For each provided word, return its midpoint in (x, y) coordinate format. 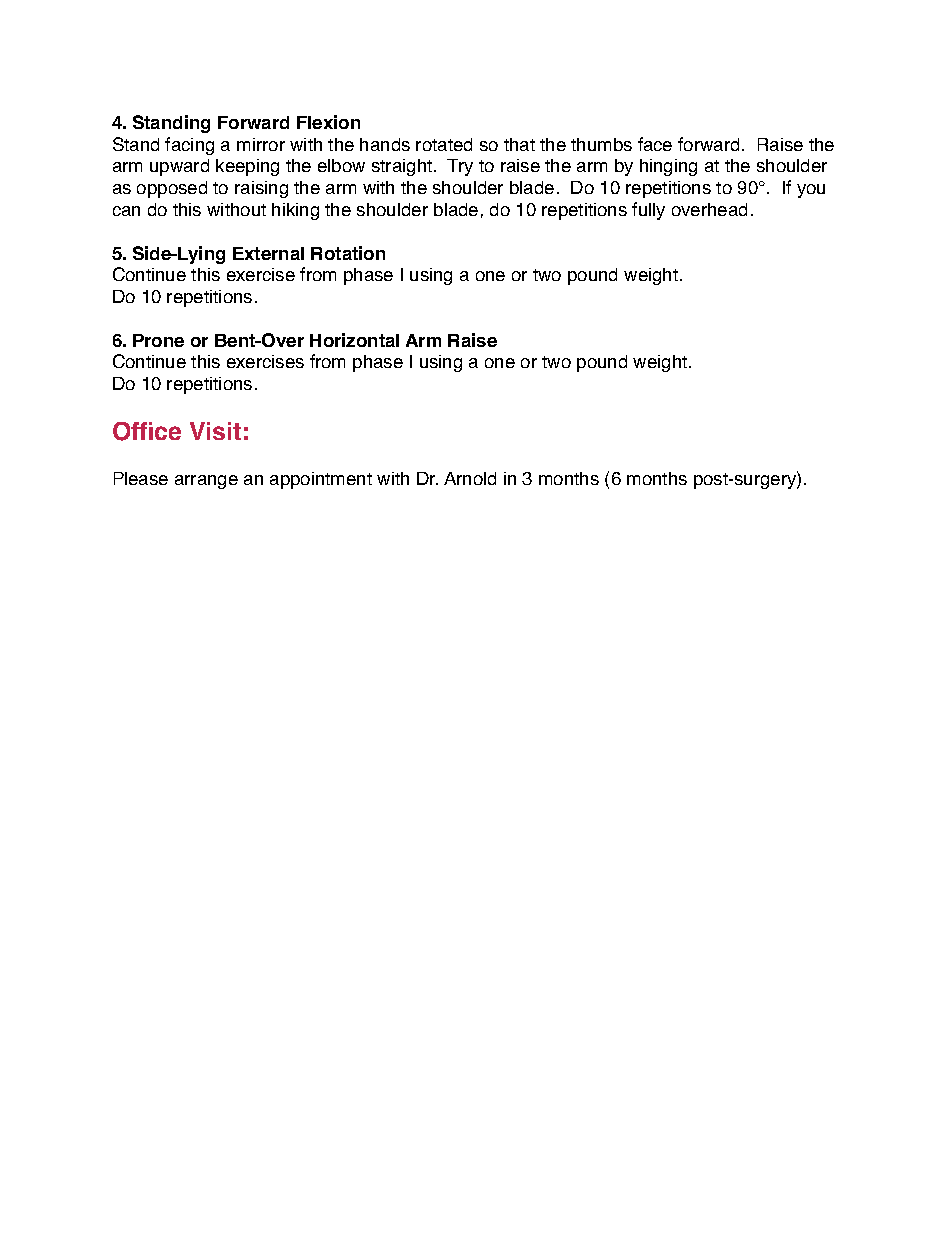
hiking (295, 211)
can (126, 211)
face (655, 144)
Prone (158, 340)
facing (189, 146)
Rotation (348, 253)
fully (648, 211)
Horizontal (354, 340)
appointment (321, 480)
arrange (206, 482)
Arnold (470, 478)
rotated (444, 144)
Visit (215, 431)
